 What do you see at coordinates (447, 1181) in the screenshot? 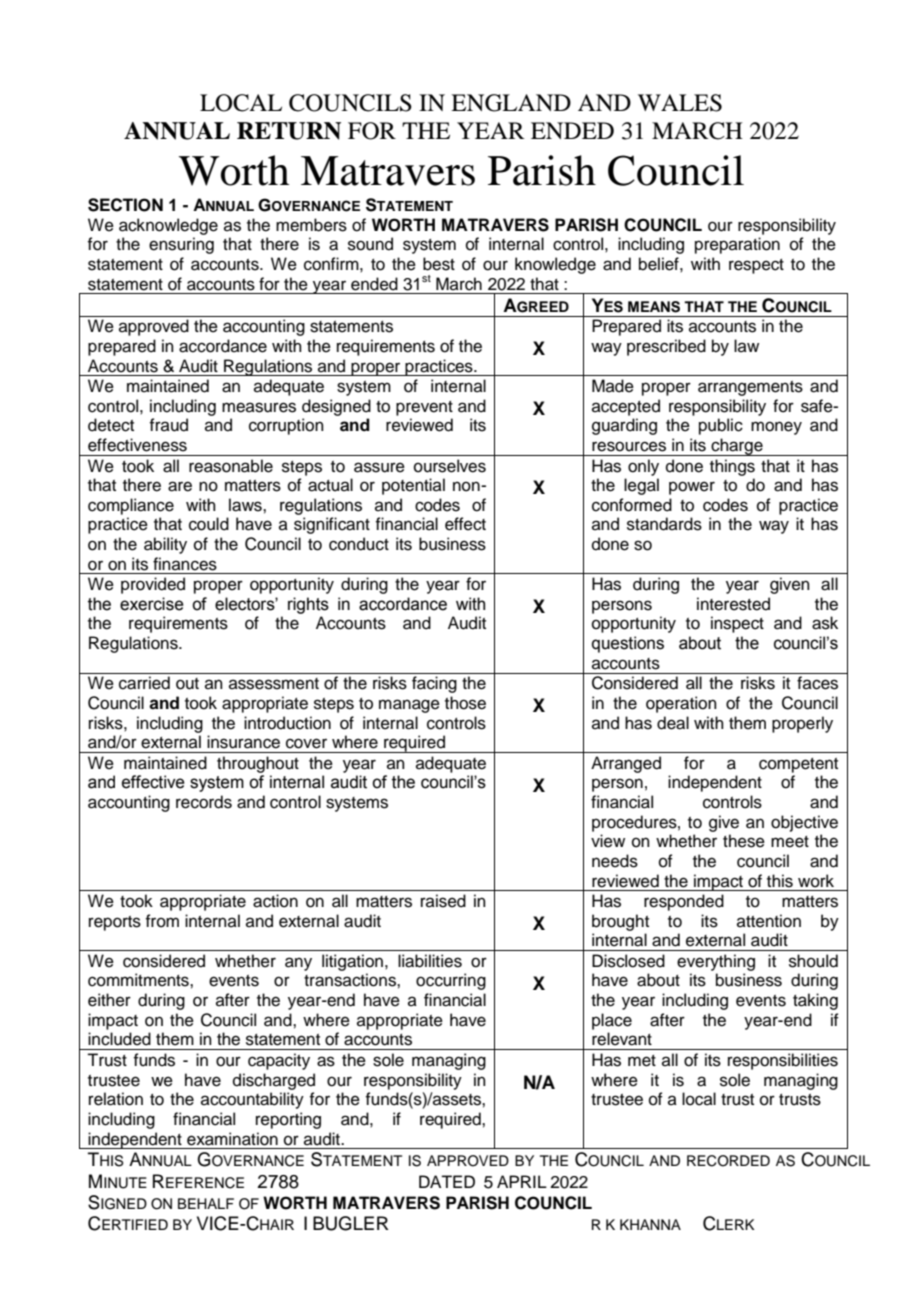
I see `DATED` at bounding box center [447, 1181].
